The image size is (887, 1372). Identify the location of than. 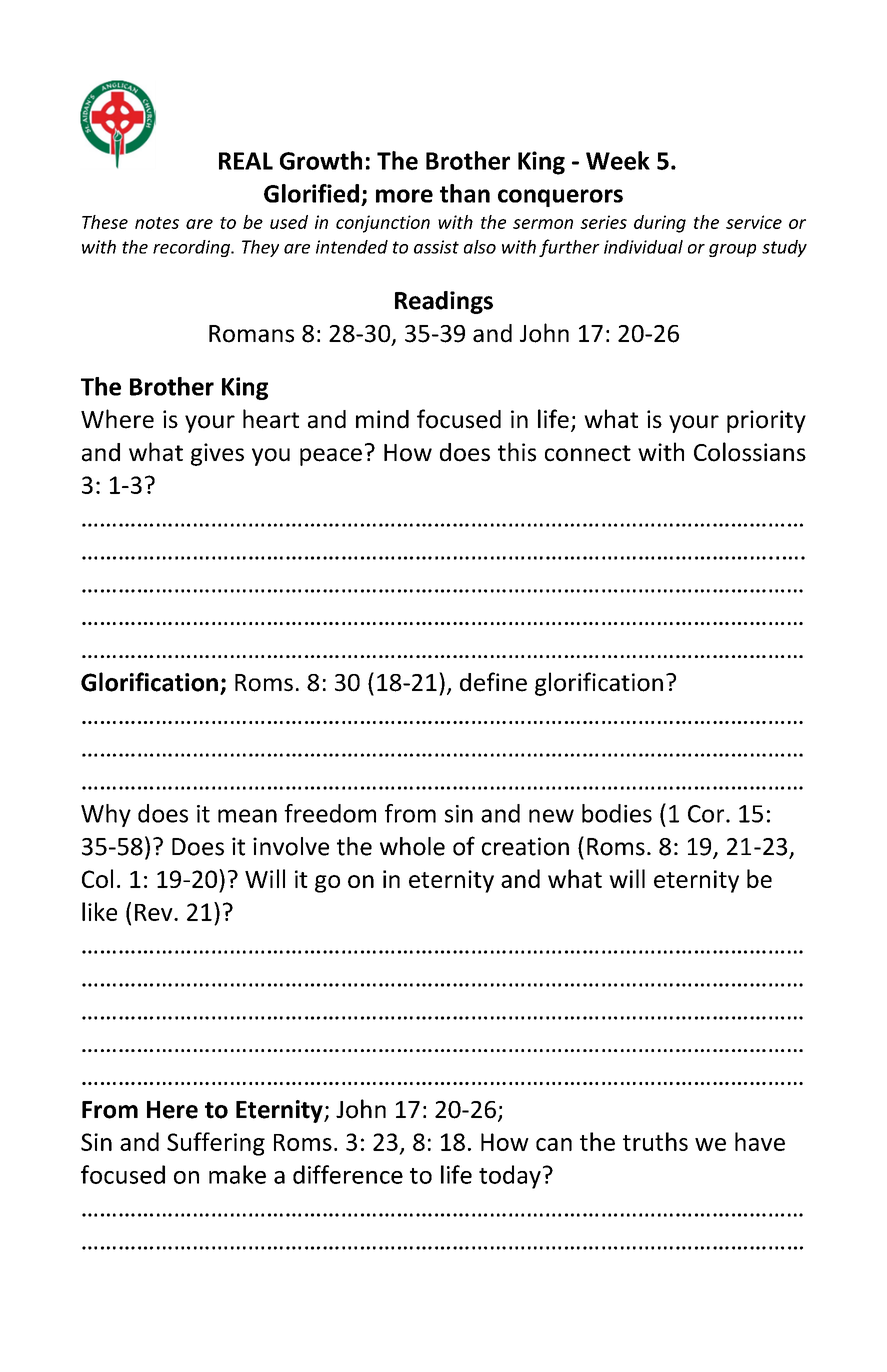
(465, 193).
